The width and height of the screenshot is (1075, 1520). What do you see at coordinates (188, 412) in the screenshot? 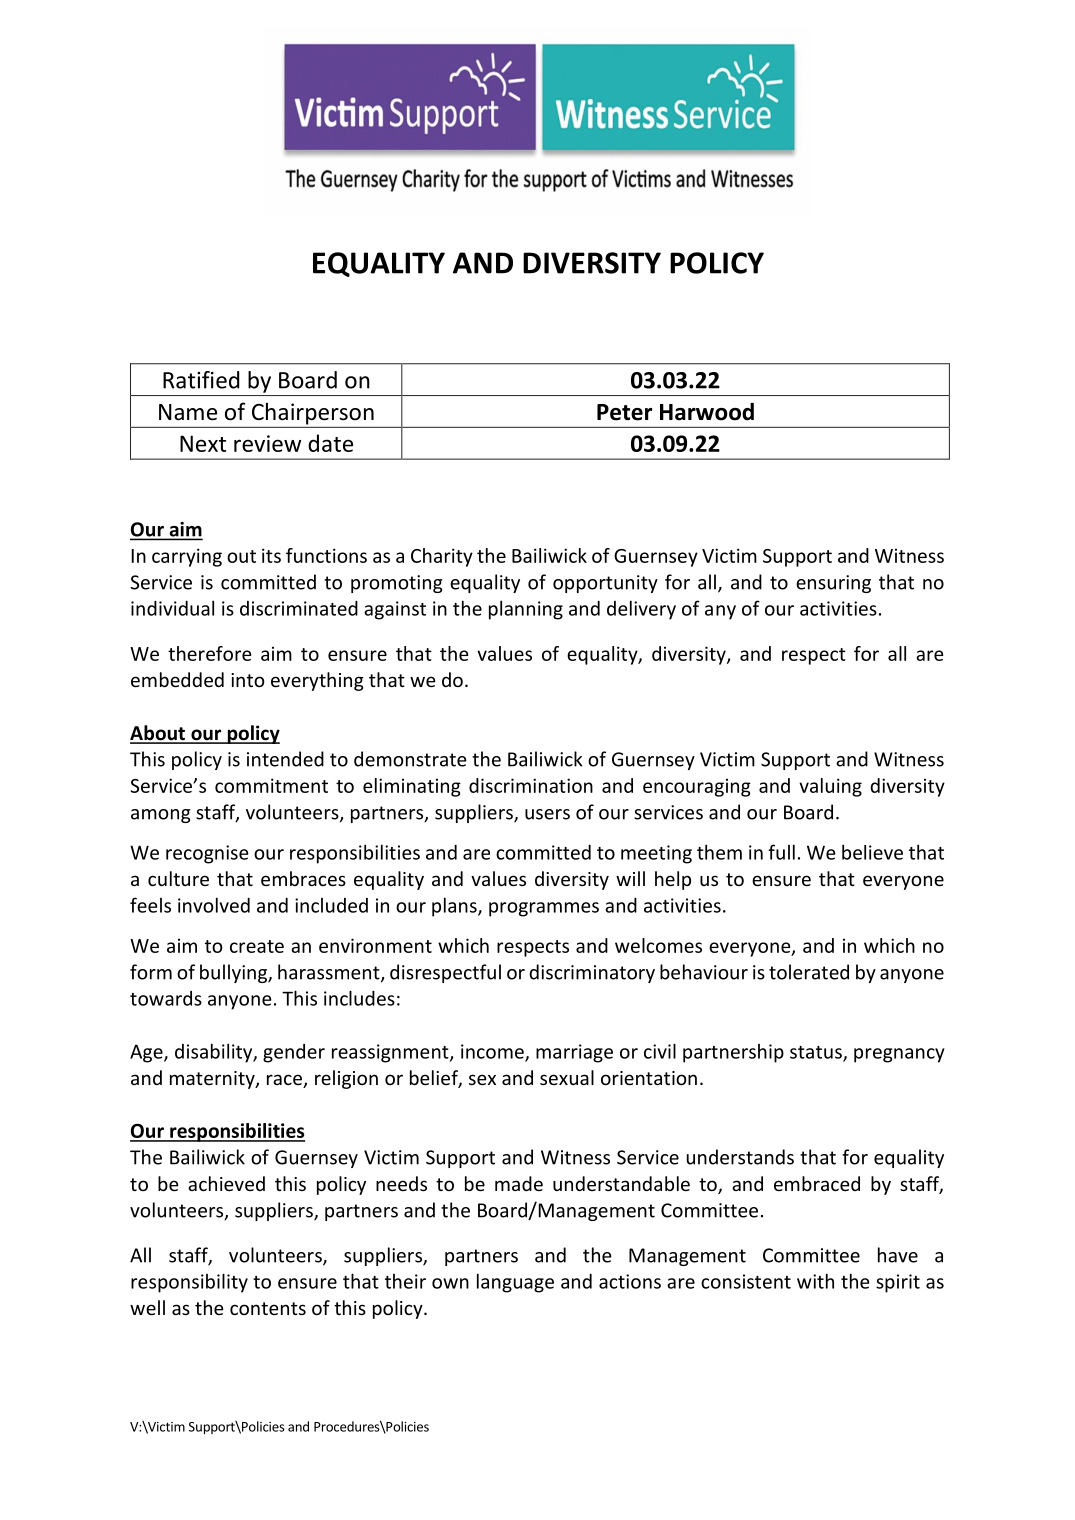
I see `Name` at bounding box center [188, 412].
